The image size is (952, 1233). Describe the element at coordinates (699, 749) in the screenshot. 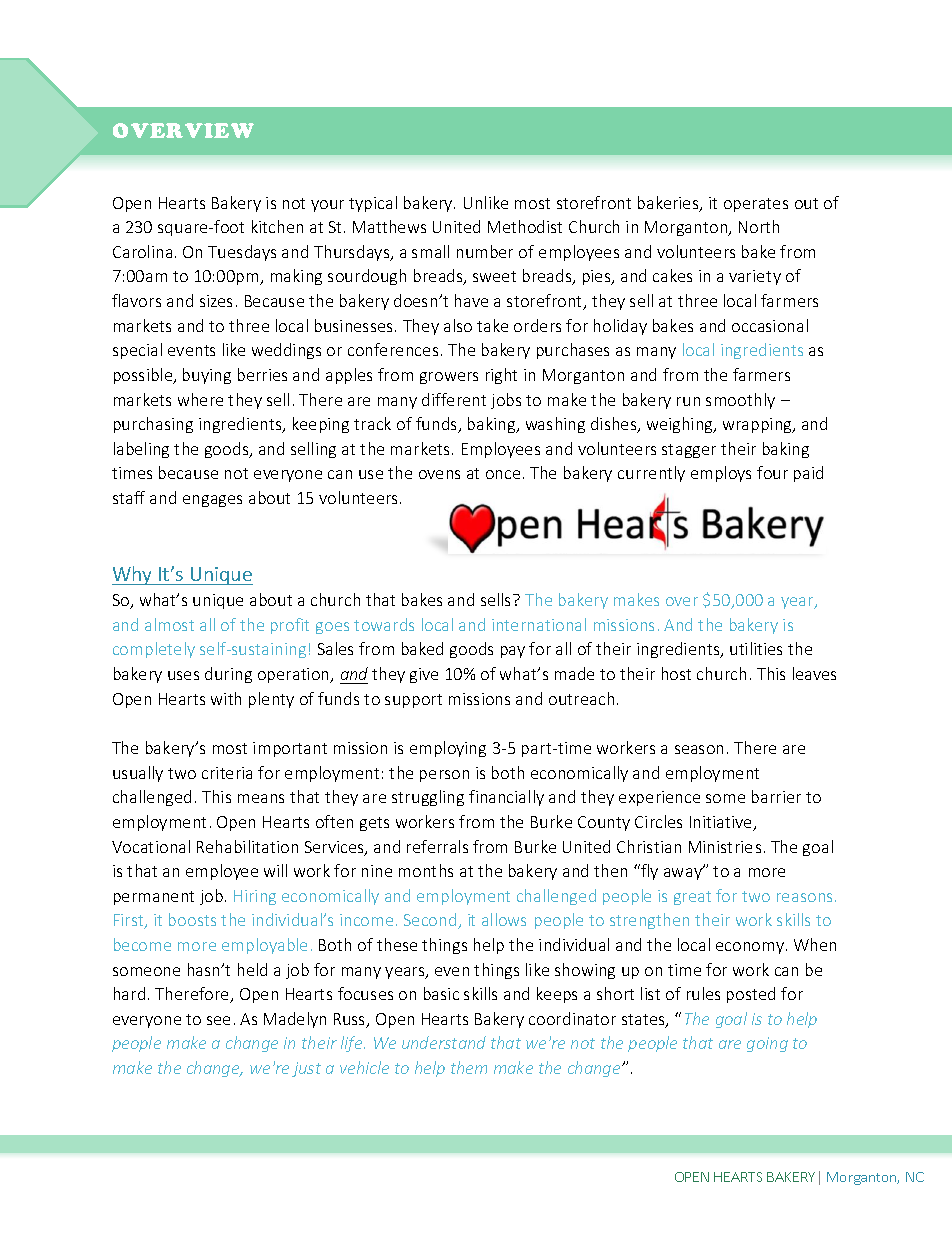

I see `season` at that location.
